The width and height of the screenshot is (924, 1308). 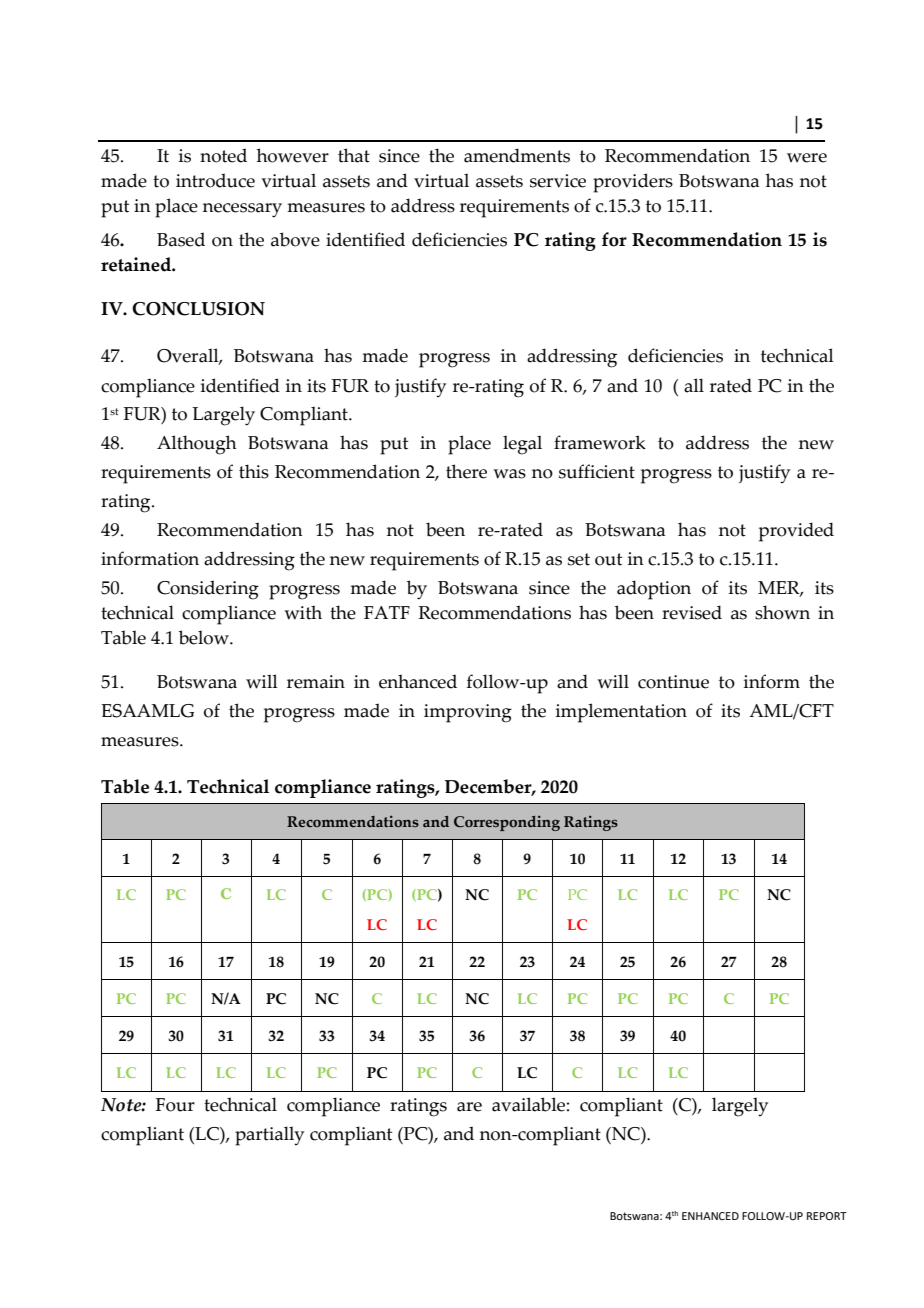 I want to click on remain, so click(x=316, y=682).
